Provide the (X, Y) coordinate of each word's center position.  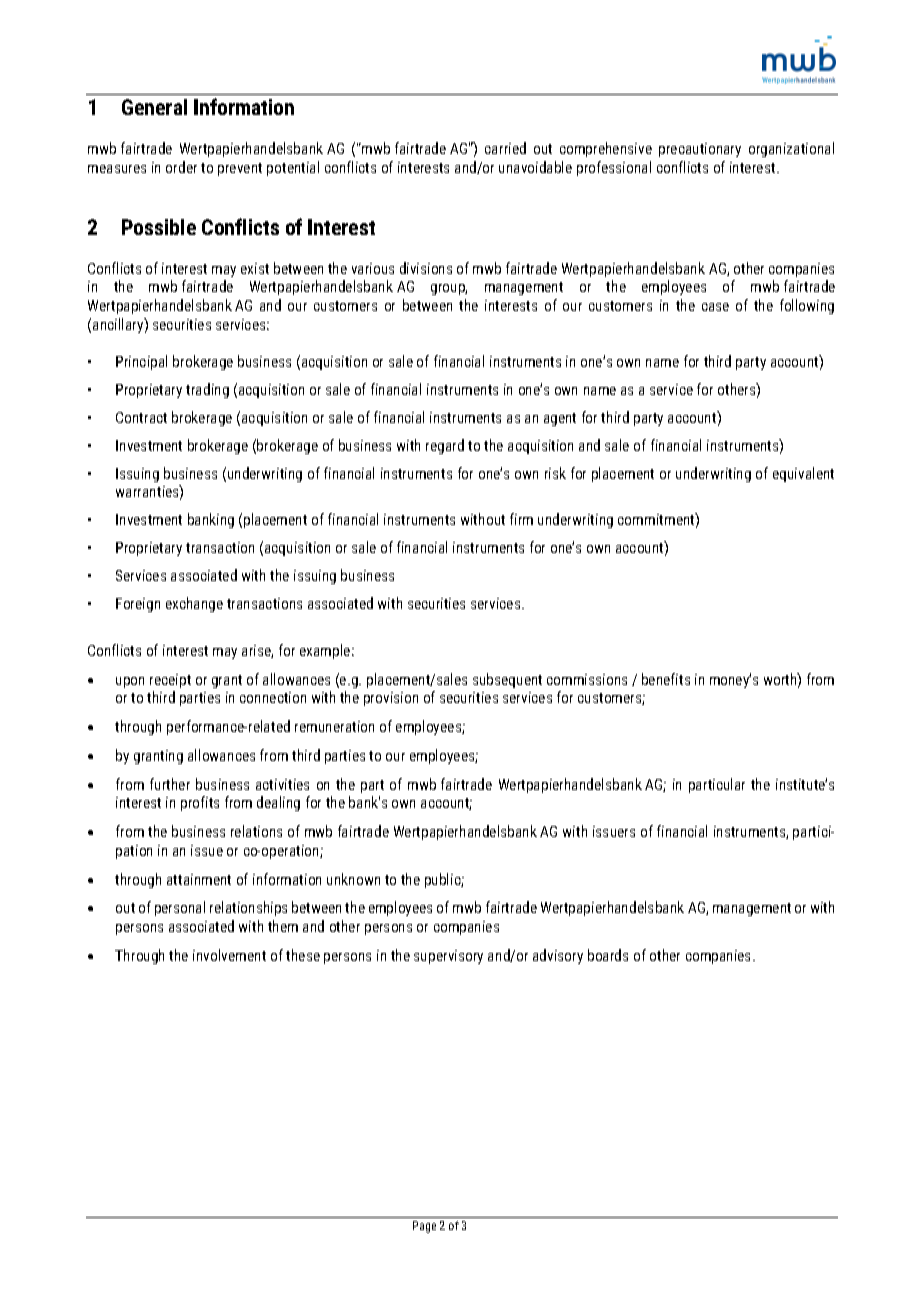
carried (505, 148)
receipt (170, 681)
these (303, 955)
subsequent (507, 680)
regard (445, 446)
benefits (666, 679)
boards (608, 955)
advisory (558, 956)
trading (207, 390)
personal (180, 908)
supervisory (448, 957)
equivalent (803, 474)
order (181, 167)
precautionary (700, 150)
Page (424, 1227)
